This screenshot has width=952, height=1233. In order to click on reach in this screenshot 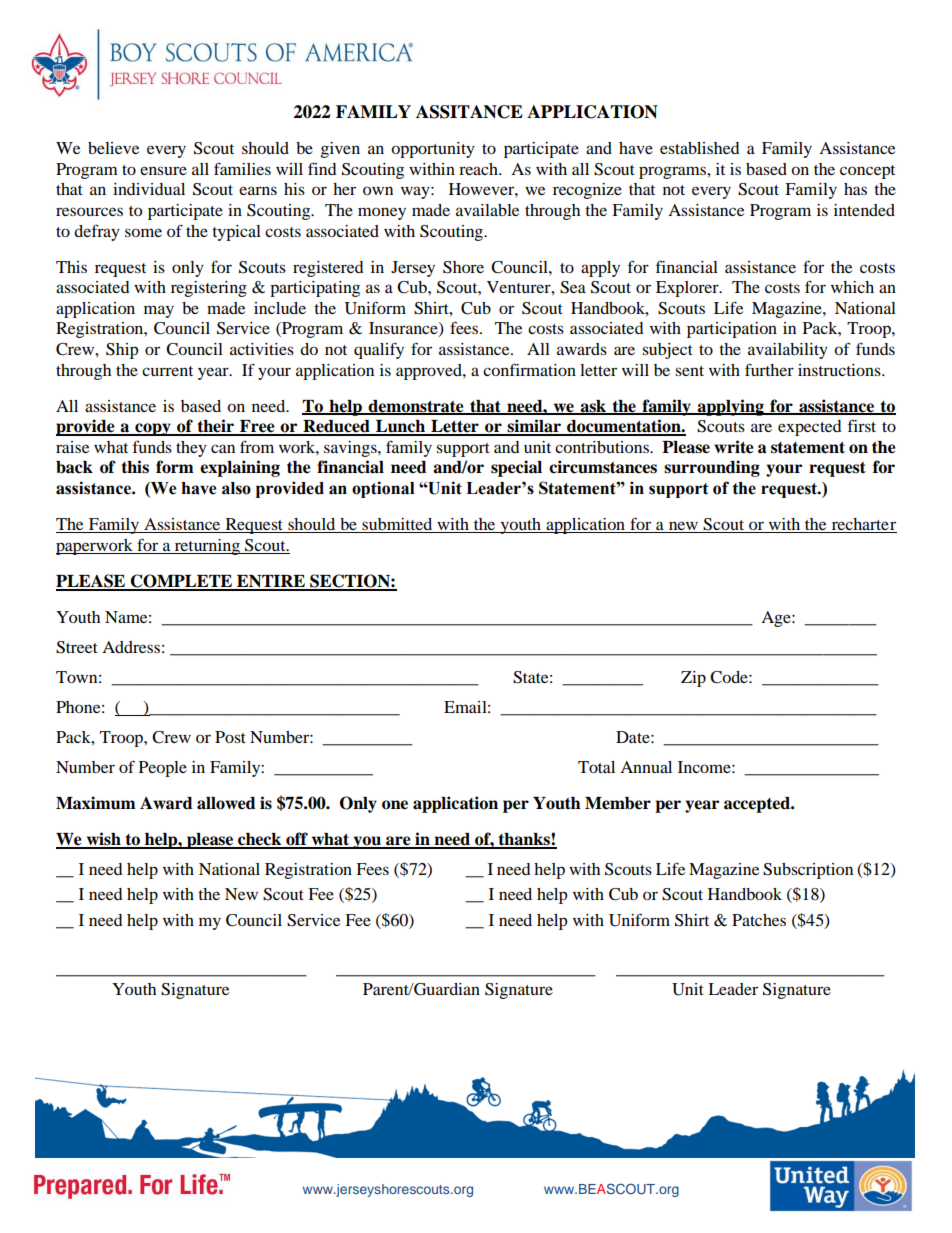, I will do `click(479, 169)`.
